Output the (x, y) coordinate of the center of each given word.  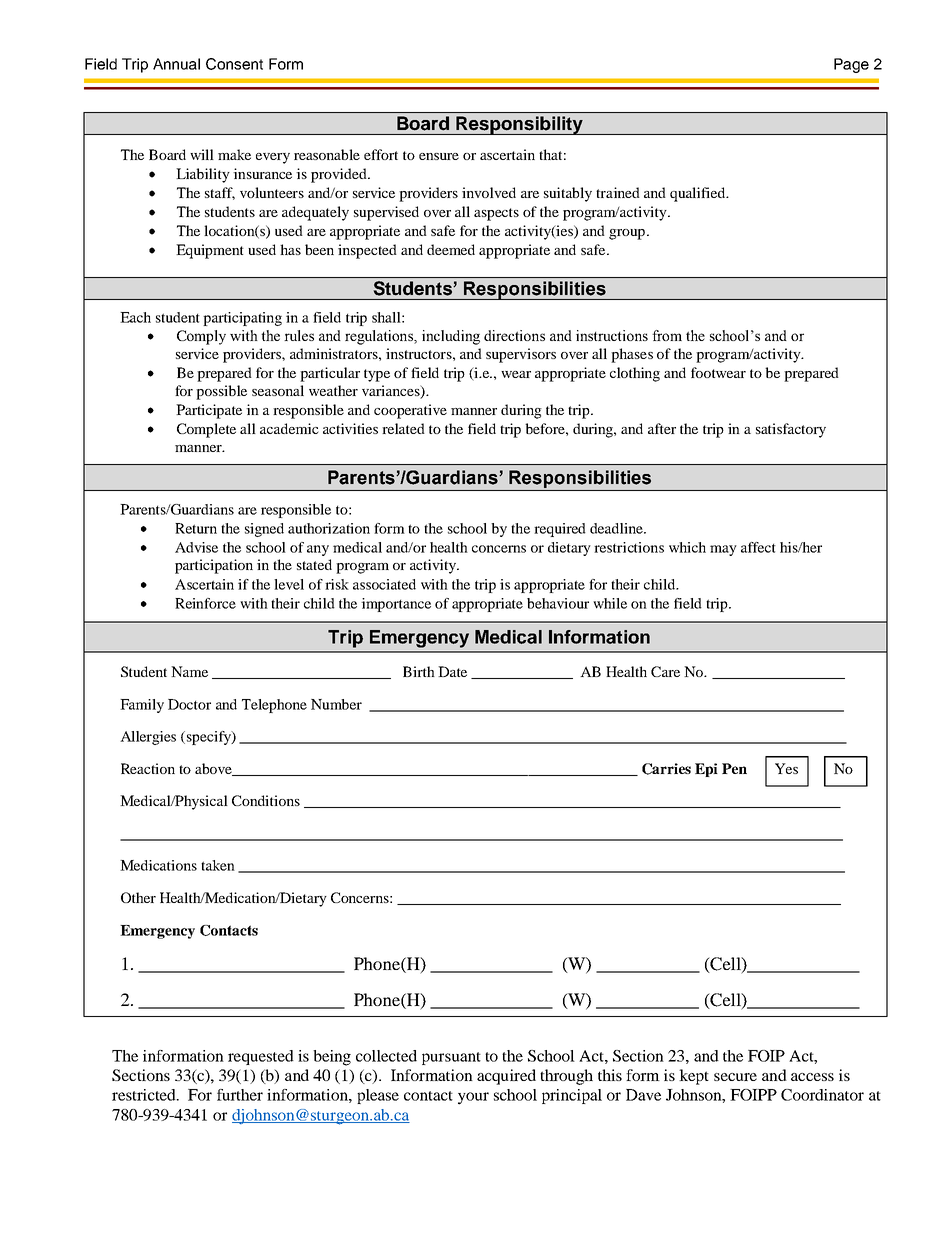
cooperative (410, 411)
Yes (786, 768)
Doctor (189, 704)
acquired (506, 1077)
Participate (209, 411)
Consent (234, 64)
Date (452, 671)
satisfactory (791, 430)
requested (261, 1057)
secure (735, 1077)
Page (851, 65)
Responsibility (519, 125)
